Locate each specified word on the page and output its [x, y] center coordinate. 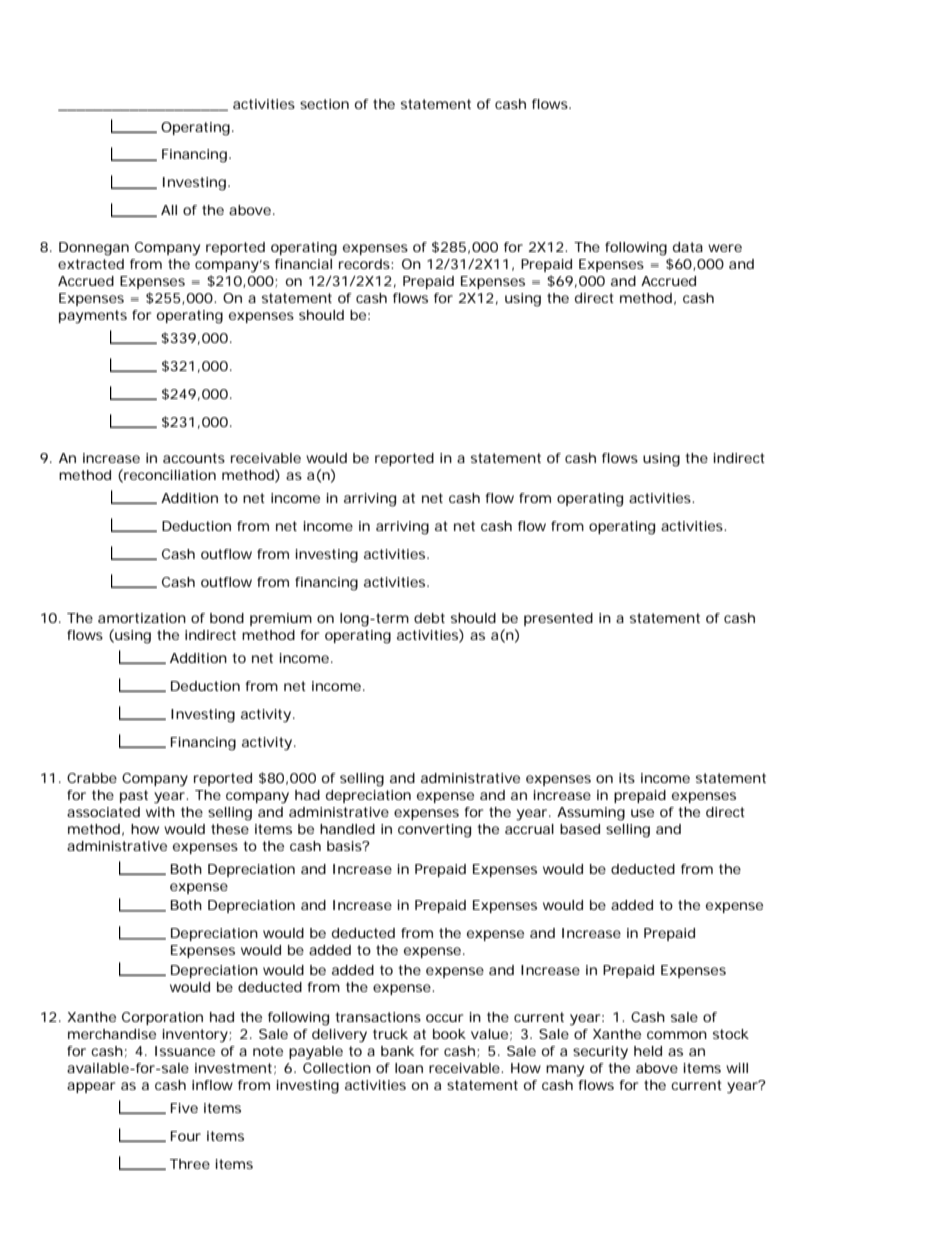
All [169, 210]
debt [429, 618]
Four [186, 1136]
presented [558, 619]
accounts [194, 458]
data [688, 247]
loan [409, 1068]
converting [434, 831]
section [324, 104]
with [160, 812]
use [642, 813]
